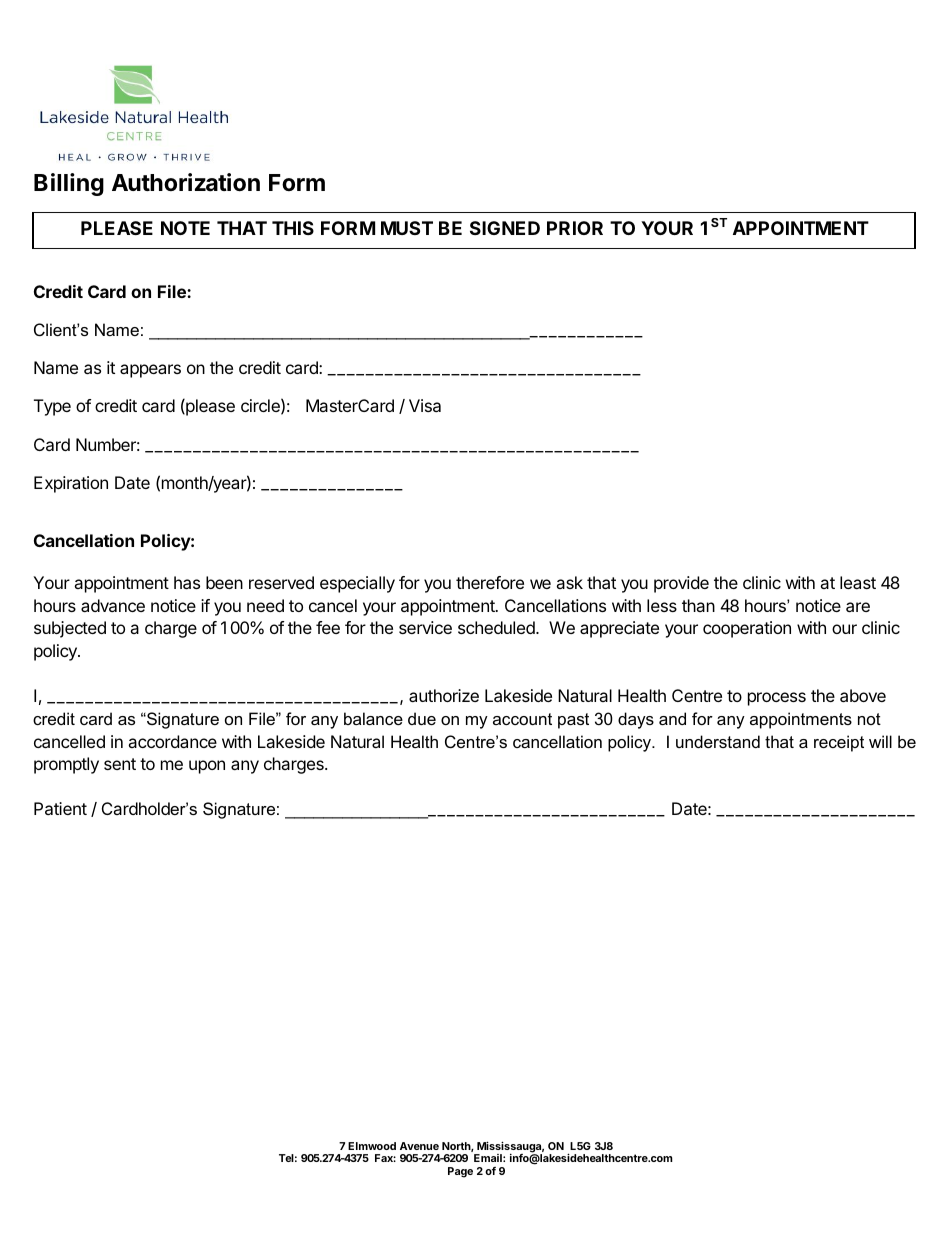 The image size is (952, 1233). I want to click on NOTE, so click(185, 228).
